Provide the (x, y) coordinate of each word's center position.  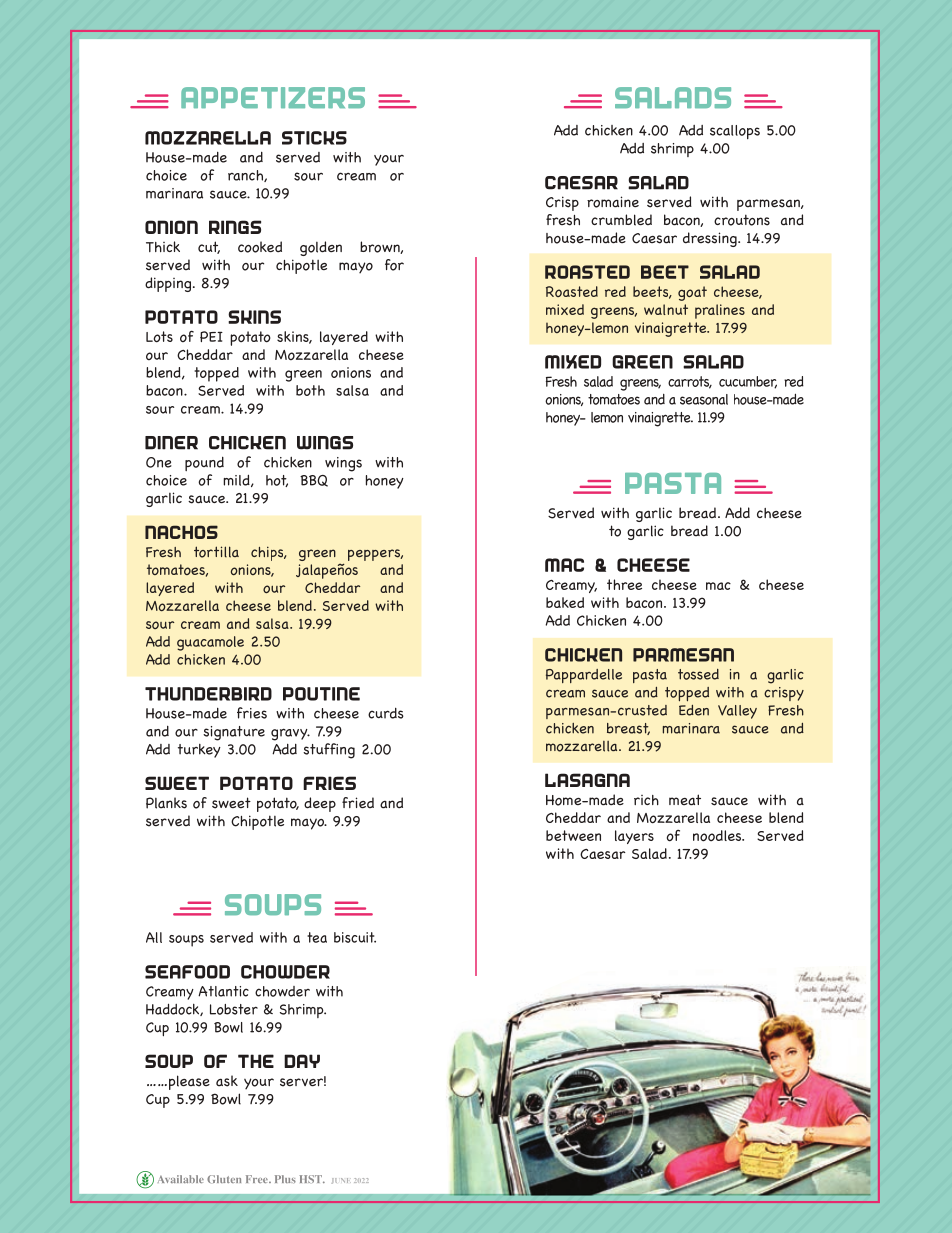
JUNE (341, 1181)
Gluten (224, 1179)
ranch (246, 176)
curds (386, 713)
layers (634, 837)
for (394, 265)
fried (358, 802)
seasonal (704, 399)
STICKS (314, 138)
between (573, 835)
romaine (613, 202)
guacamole (210, 643)
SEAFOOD (187, 972)
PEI (211, 336)
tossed (698, 674)
